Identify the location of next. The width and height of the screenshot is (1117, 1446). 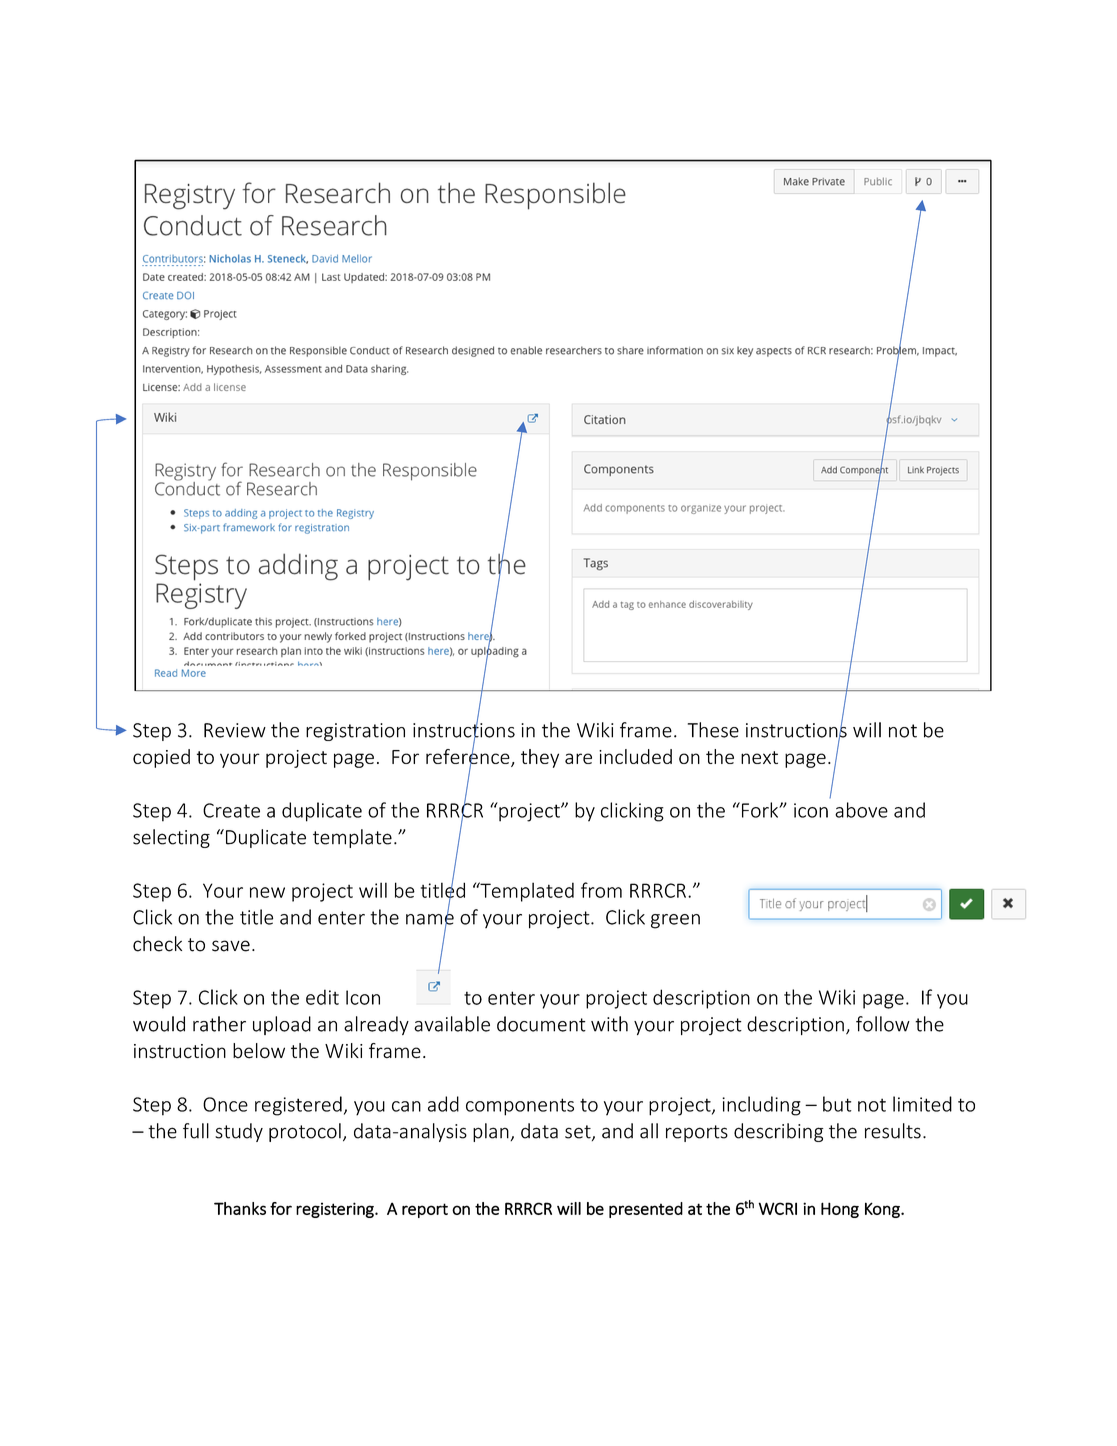
(759, 757).
